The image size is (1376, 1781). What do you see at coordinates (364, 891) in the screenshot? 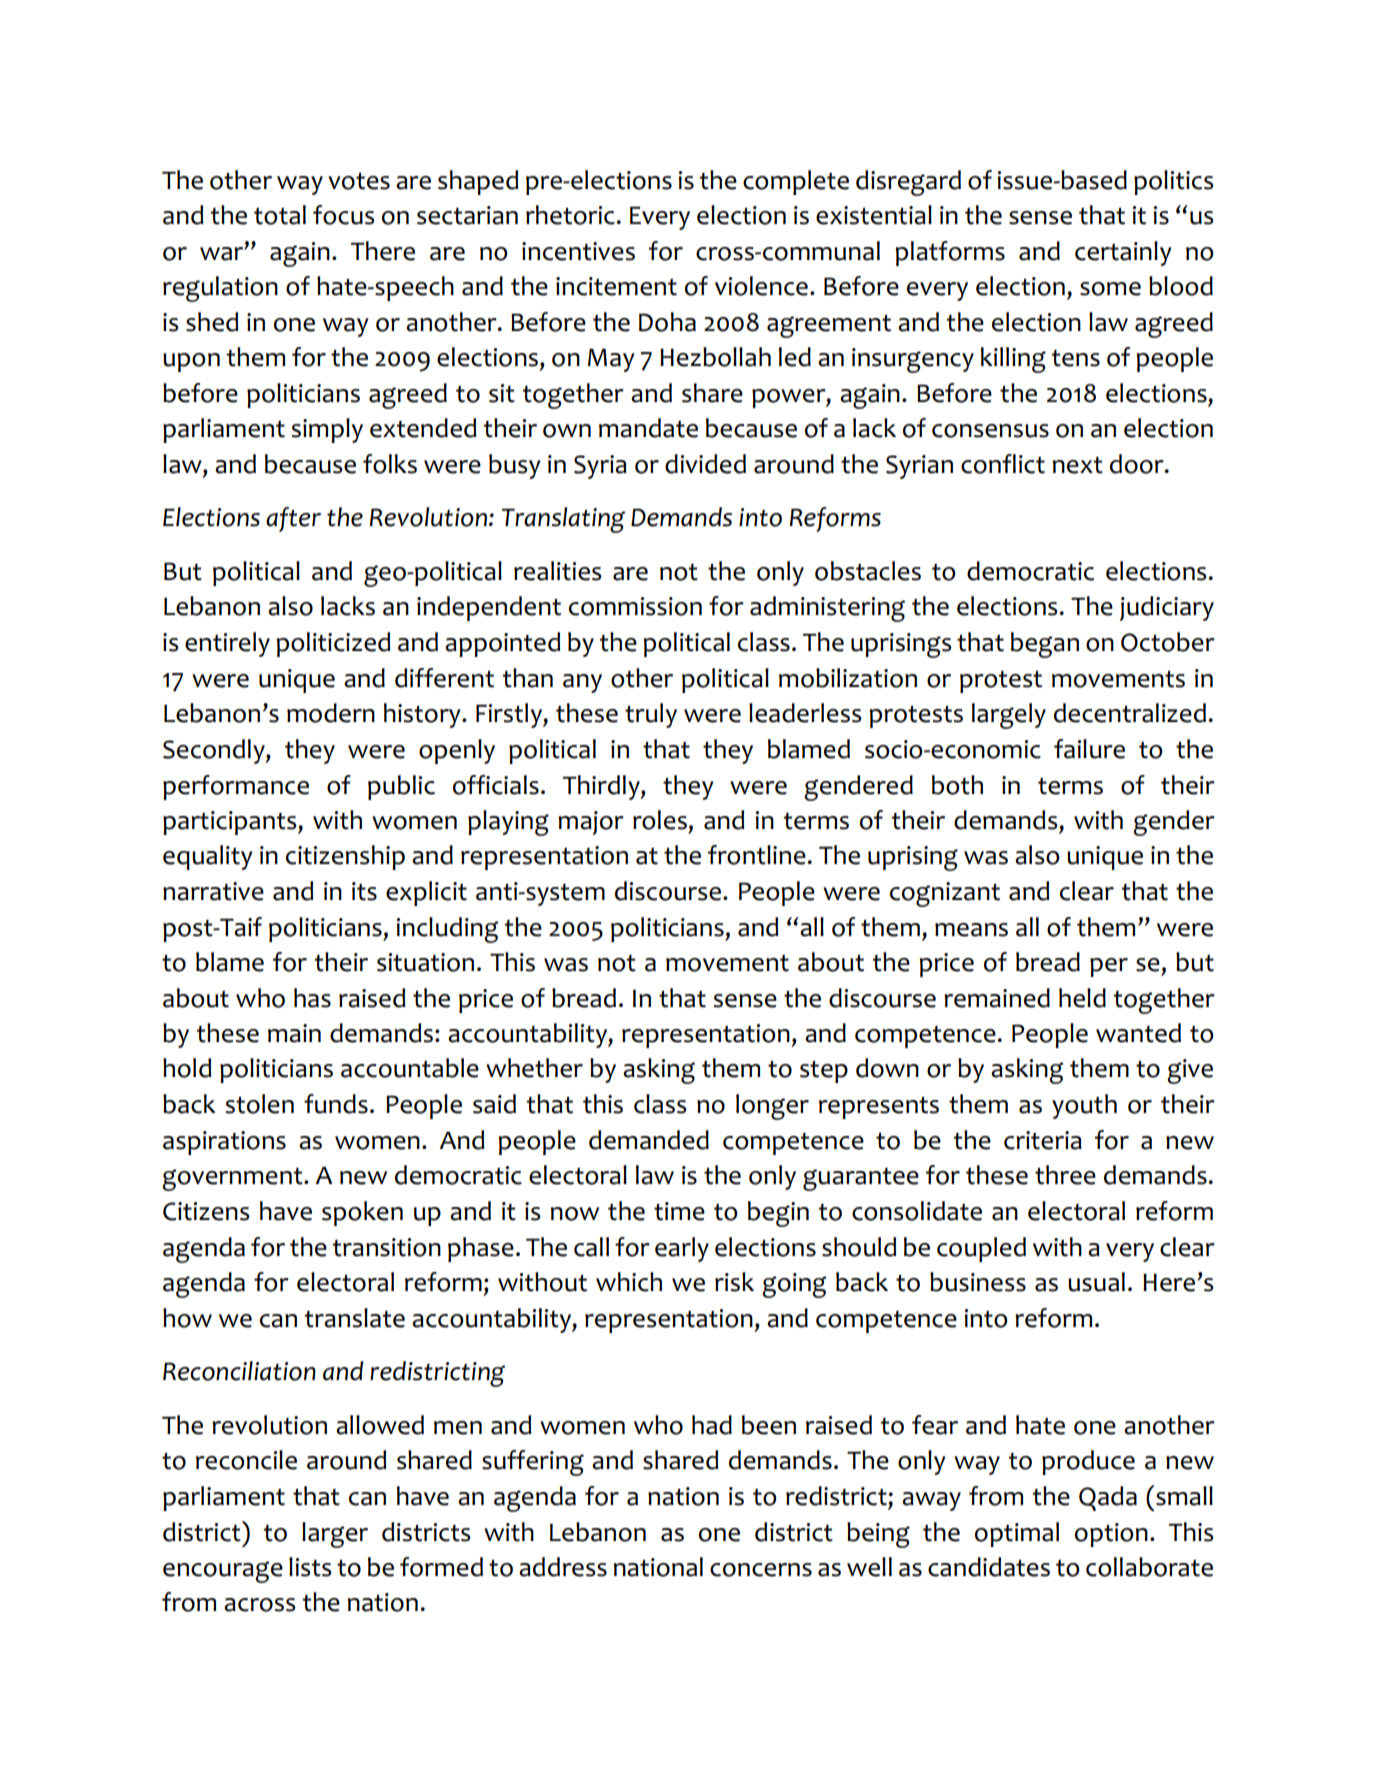
I see `its` at bounding box center [364, 891].
